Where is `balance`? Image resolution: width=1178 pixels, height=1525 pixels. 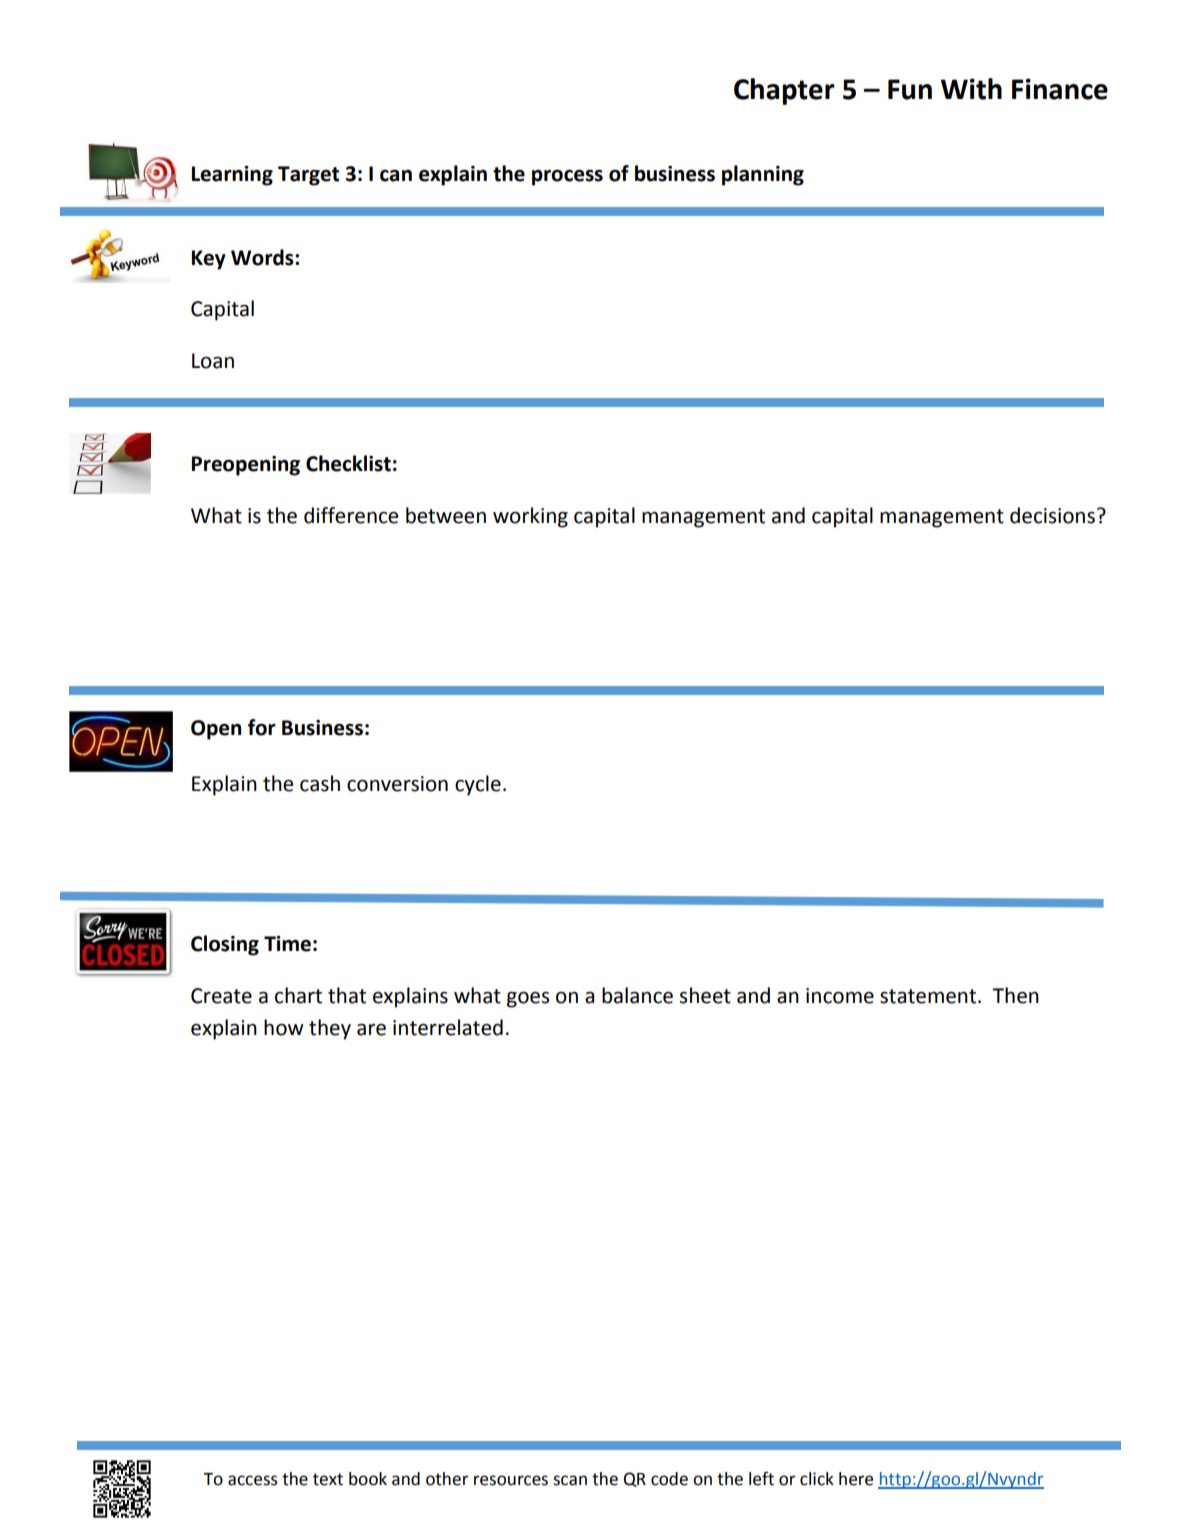
balance is located at coordinates (637, 995).
